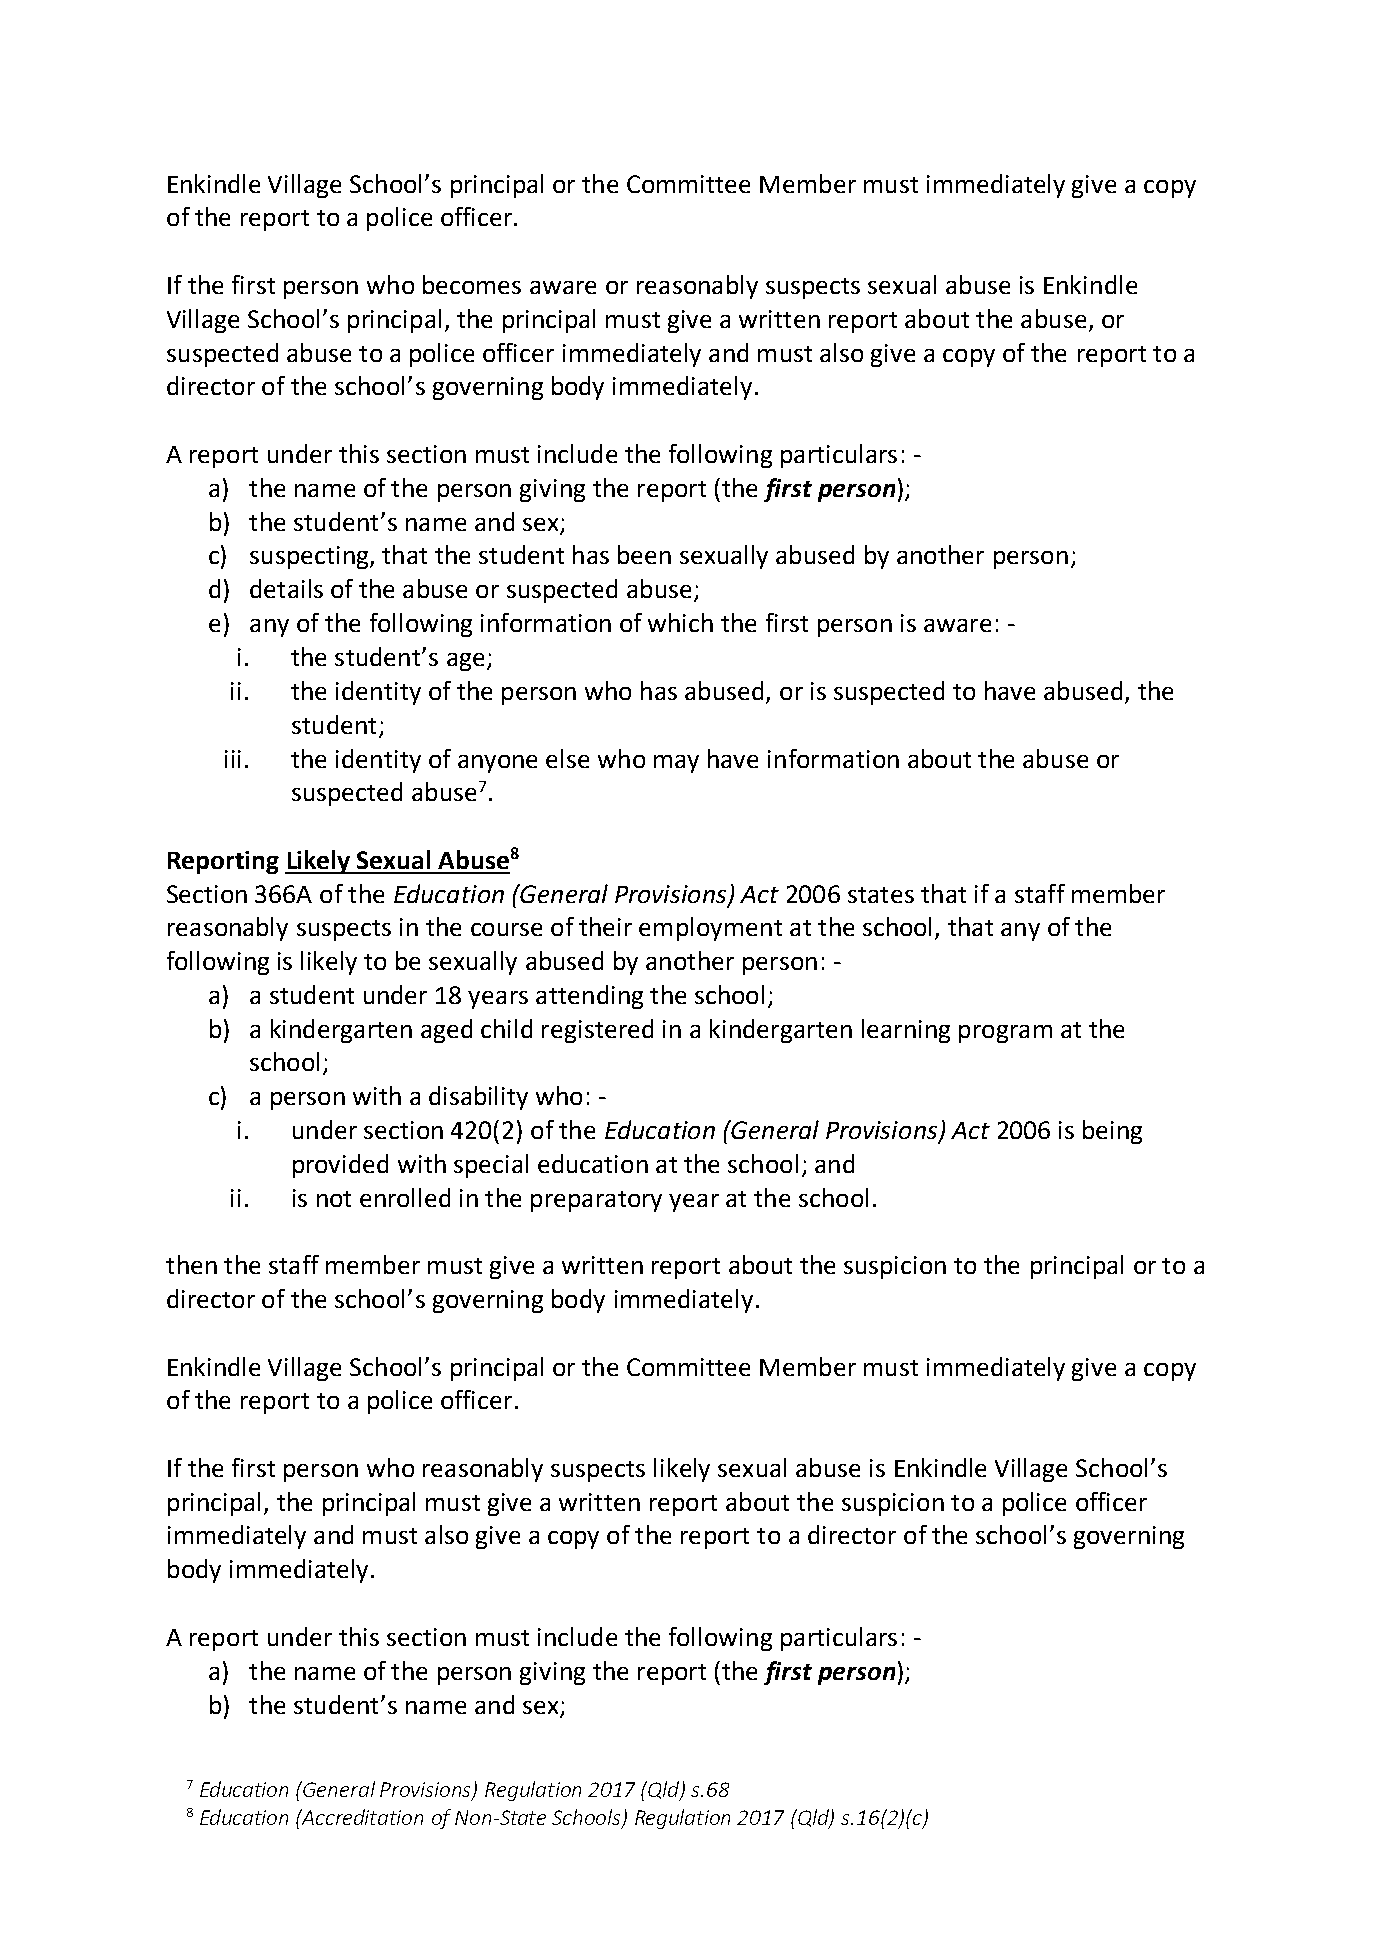  I want to click on details, so click(286, 588).
